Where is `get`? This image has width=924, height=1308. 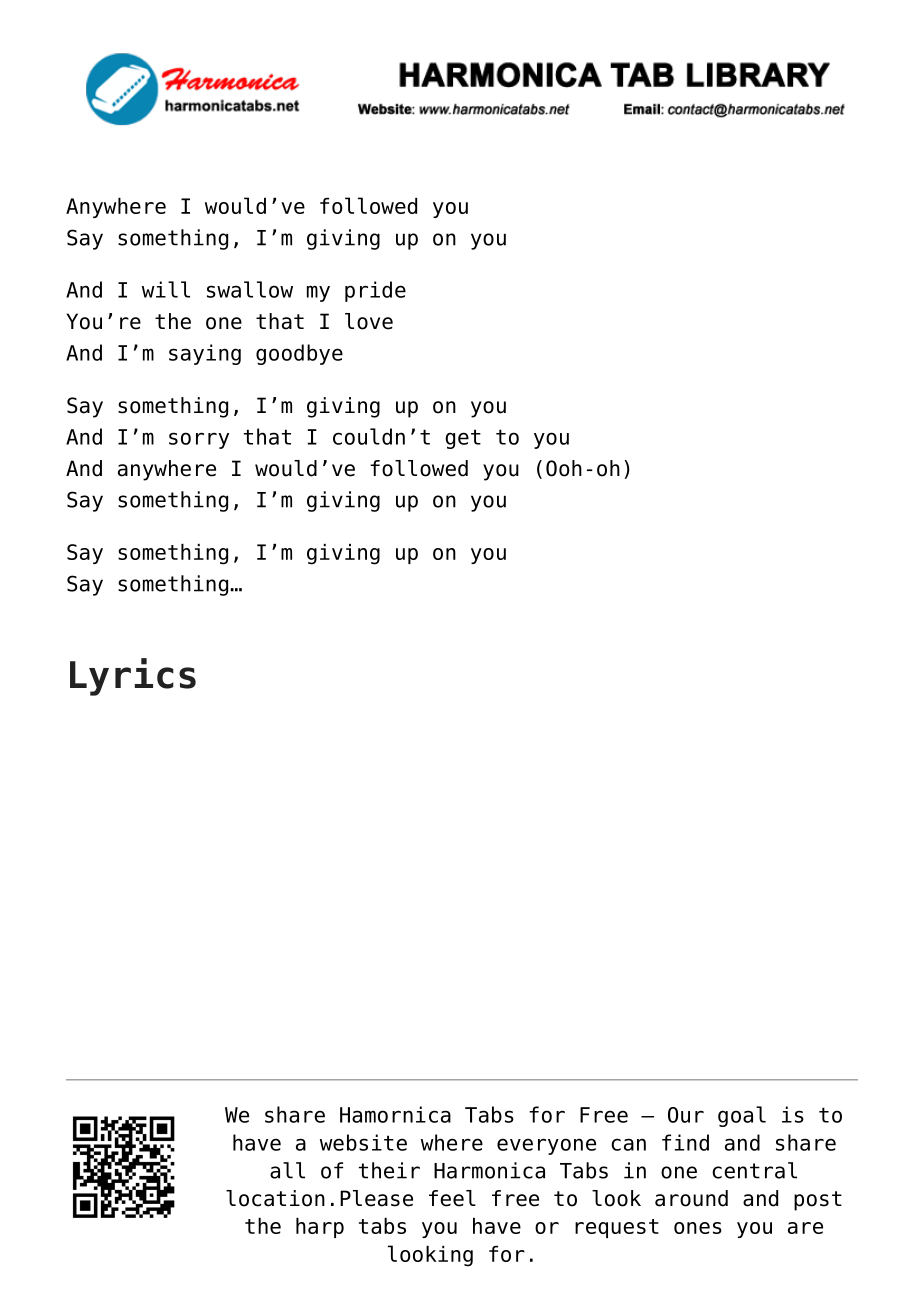
get is located at coordinates (463, 439).
